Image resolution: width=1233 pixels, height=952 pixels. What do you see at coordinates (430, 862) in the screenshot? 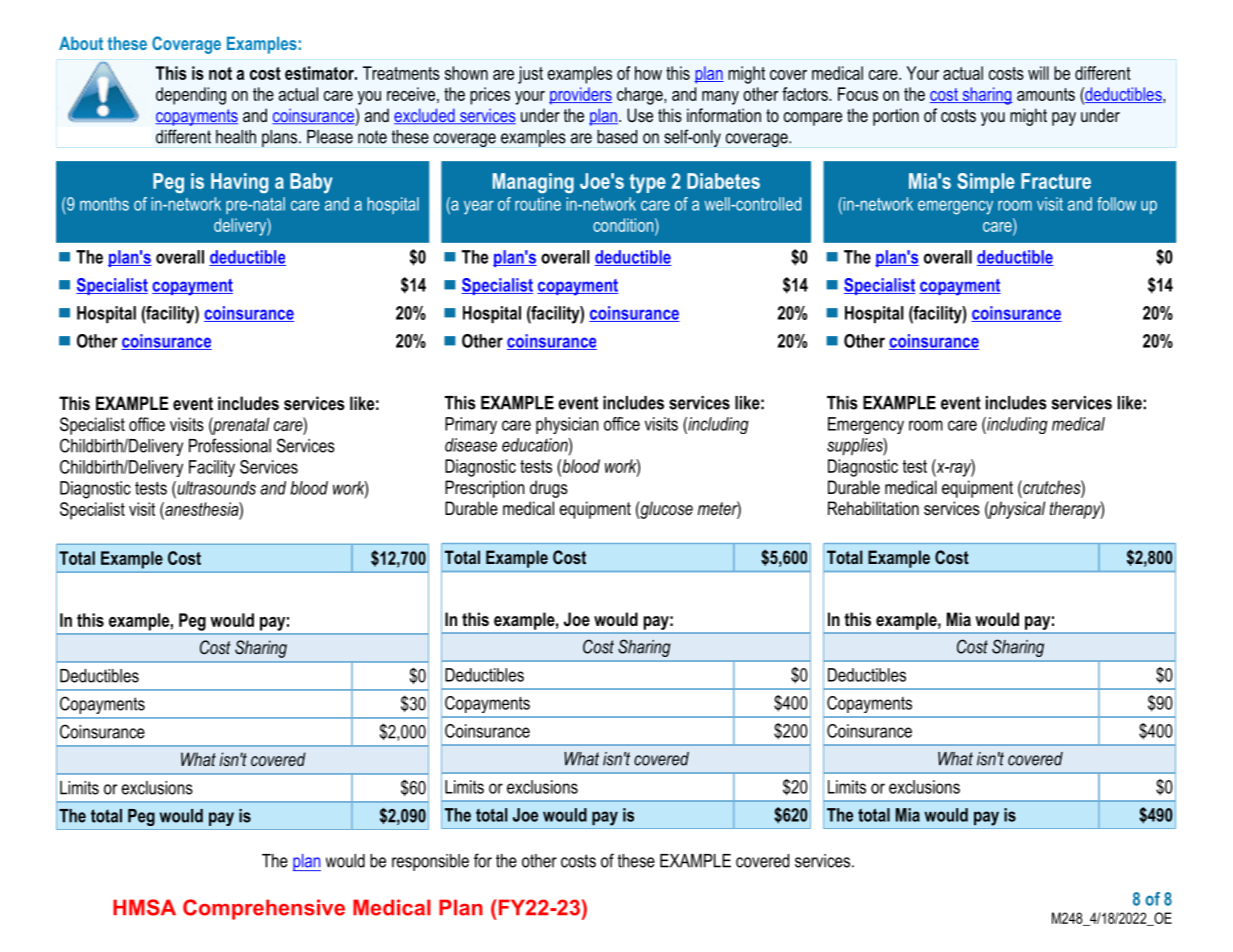
I see `responsible` at bounding box center [430, 862].
